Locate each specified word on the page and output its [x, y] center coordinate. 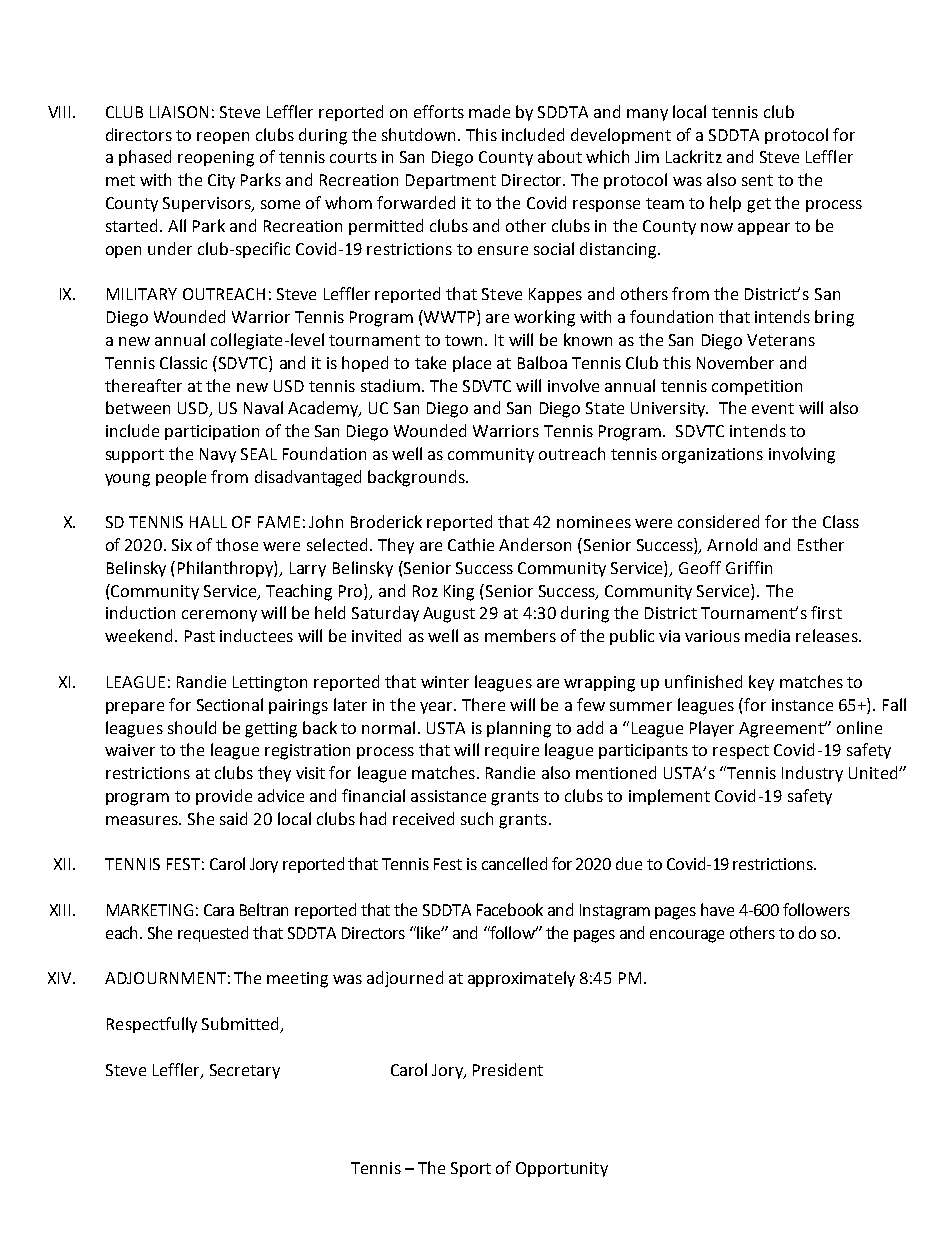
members [520, 635]
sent [757, 180]
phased [145, 158]
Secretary [245, 1071]
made [489, 111]
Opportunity [562, 1169]
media [767, 635]
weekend [138, 635]
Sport [471, 1169]
